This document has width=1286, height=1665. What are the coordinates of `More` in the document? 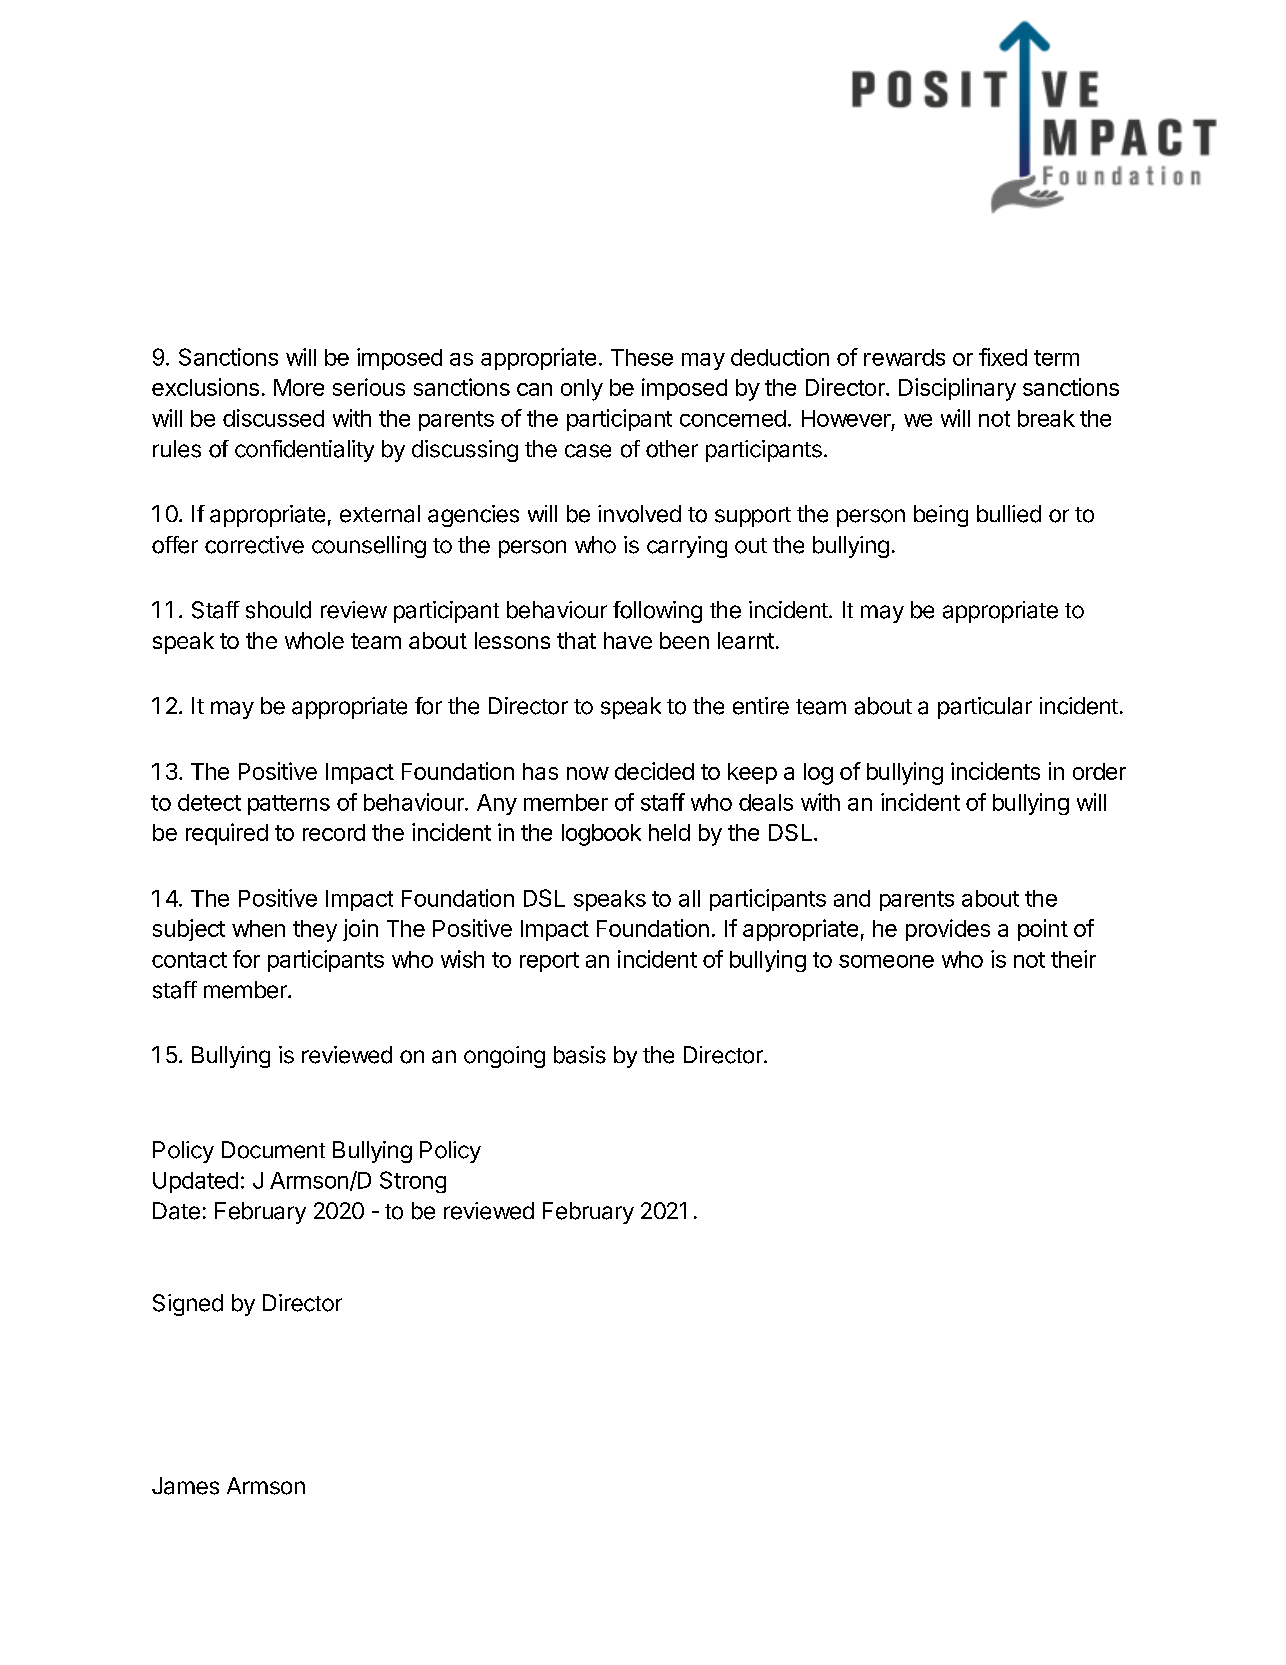 It's located at (299, 387).
